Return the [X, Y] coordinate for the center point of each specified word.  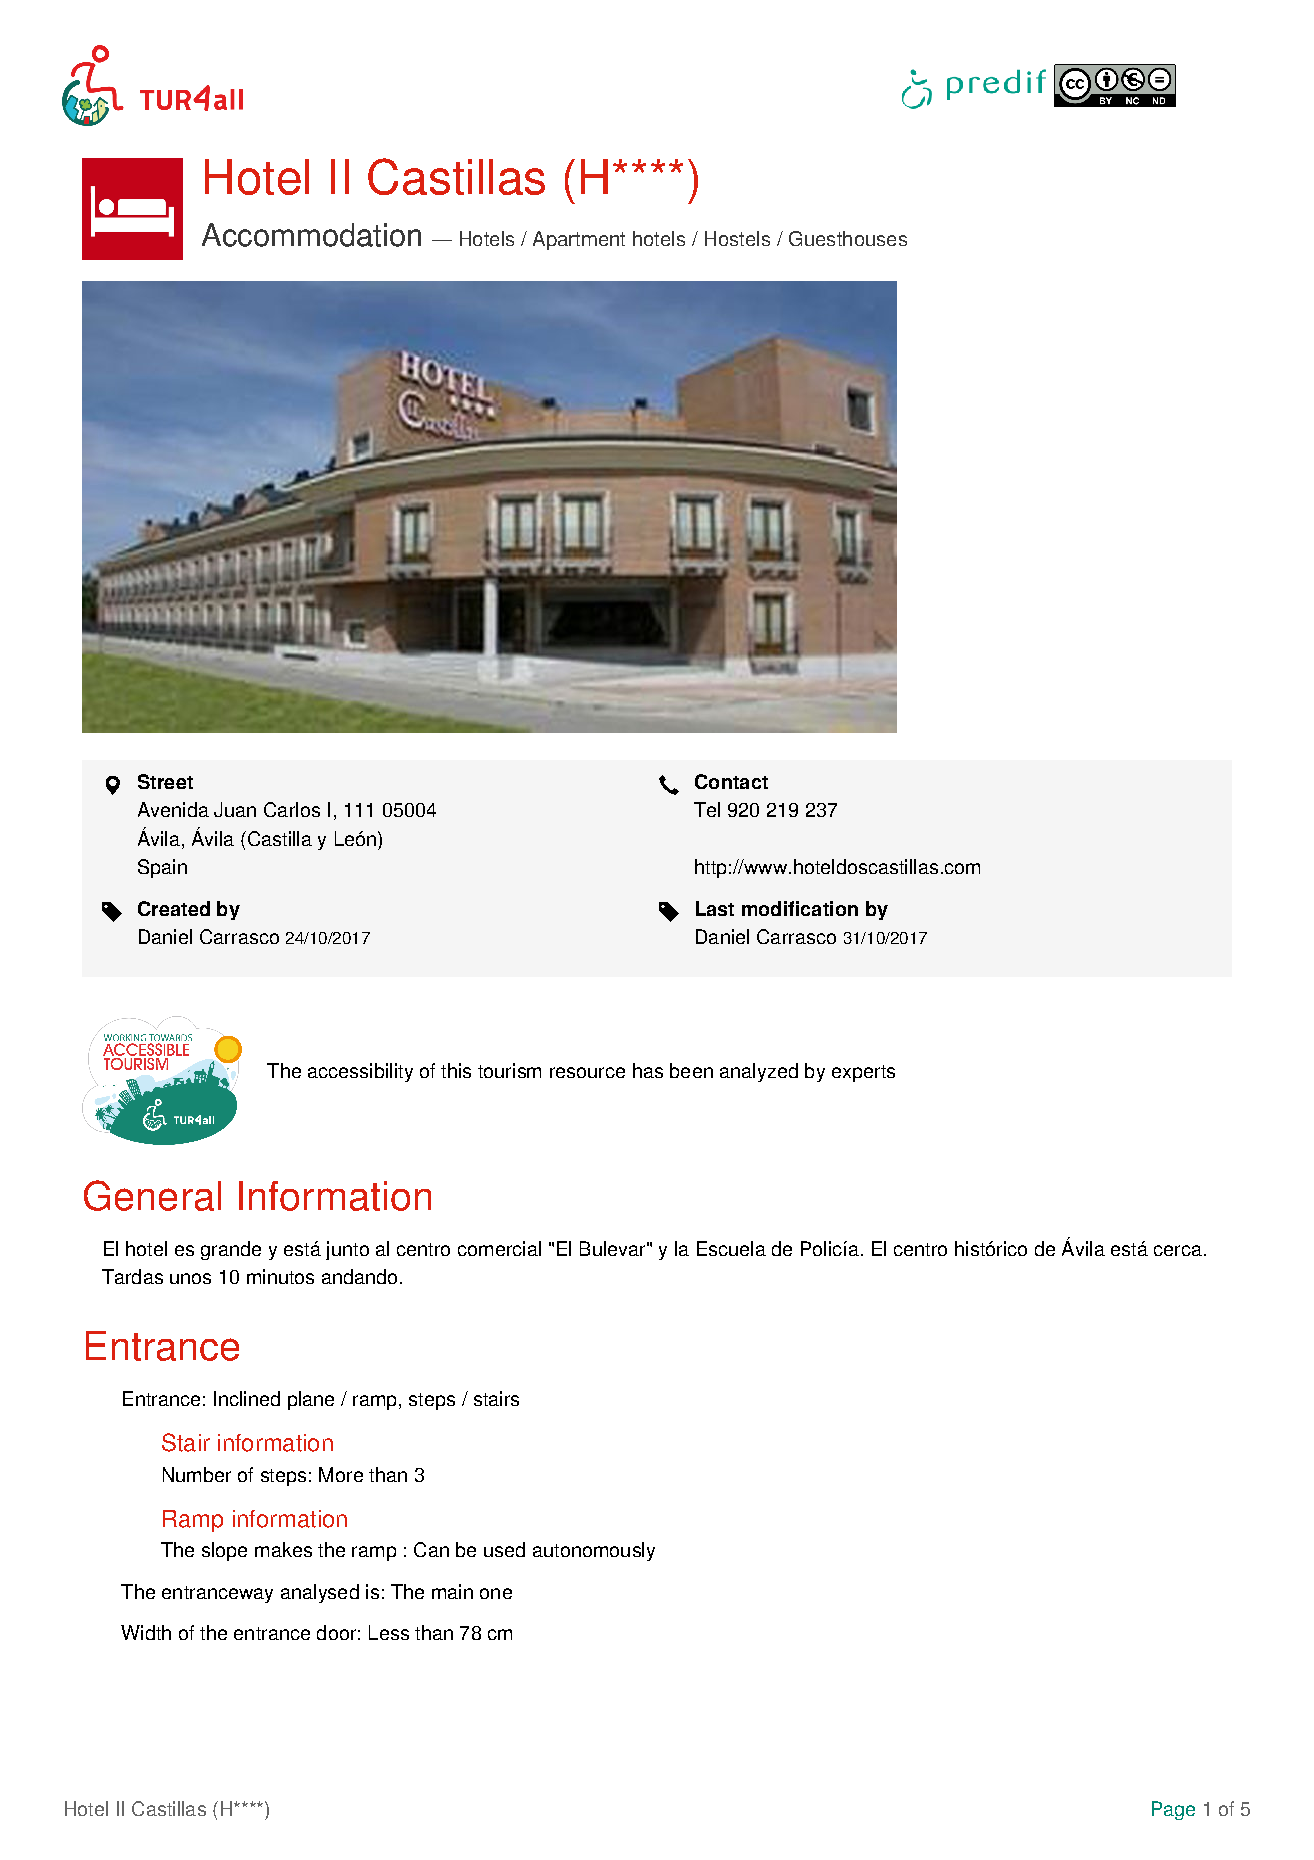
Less [389, 1632]
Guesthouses [848, 238]
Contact [731, 781]
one [496, 1593]
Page [1173, 1810]
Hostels [737, 238]
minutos [280, 1276]
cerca [1178, 1250]
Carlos [292, 809]
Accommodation [311, 235]
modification [800, 908]
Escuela [731, 1248]
